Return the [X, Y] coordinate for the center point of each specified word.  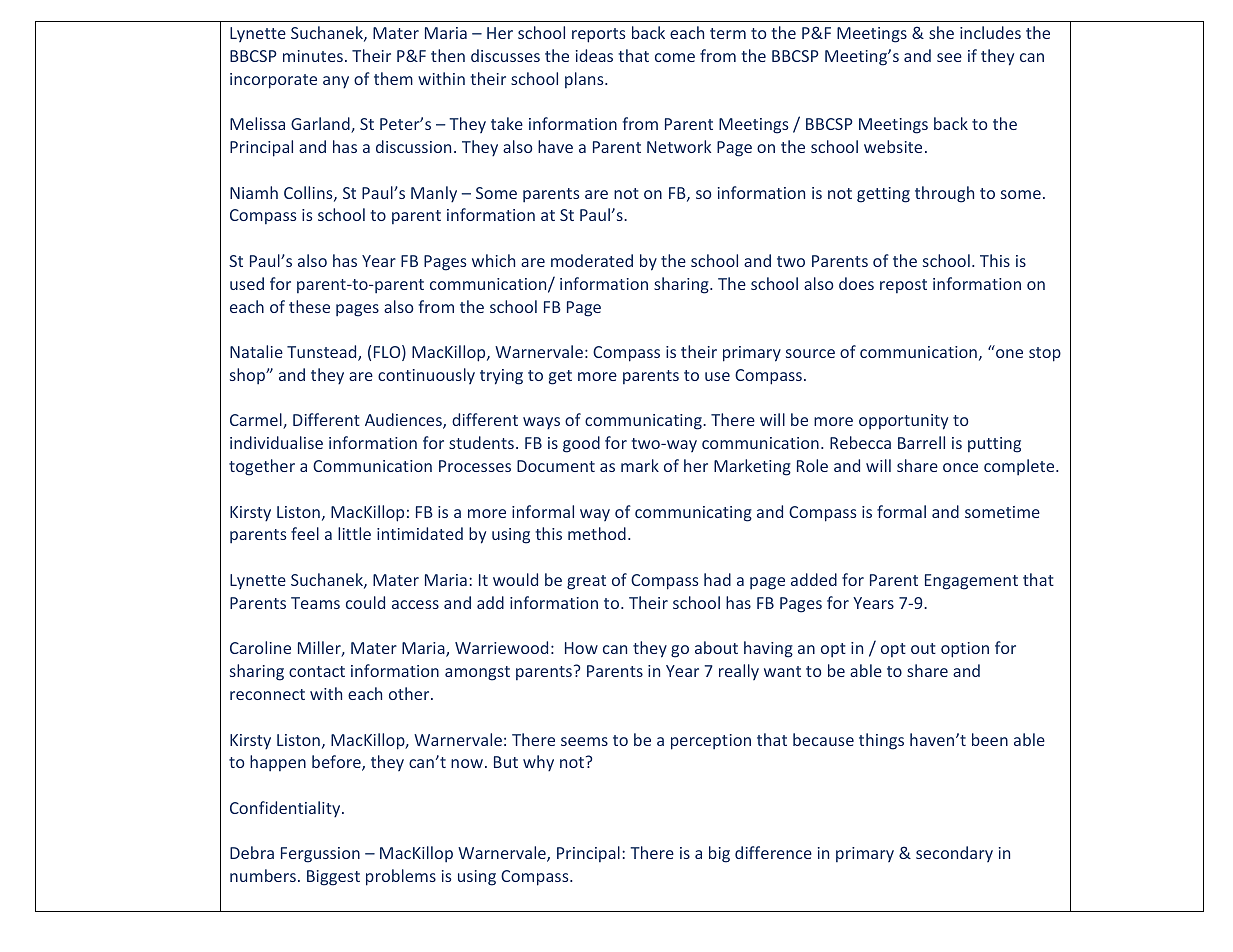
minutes [313, 56]
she [941, 32]
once [960, 467]
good [581, 444]
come [675, 57]
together [262, 467]
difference [773, 852]
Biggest [333, 878]
